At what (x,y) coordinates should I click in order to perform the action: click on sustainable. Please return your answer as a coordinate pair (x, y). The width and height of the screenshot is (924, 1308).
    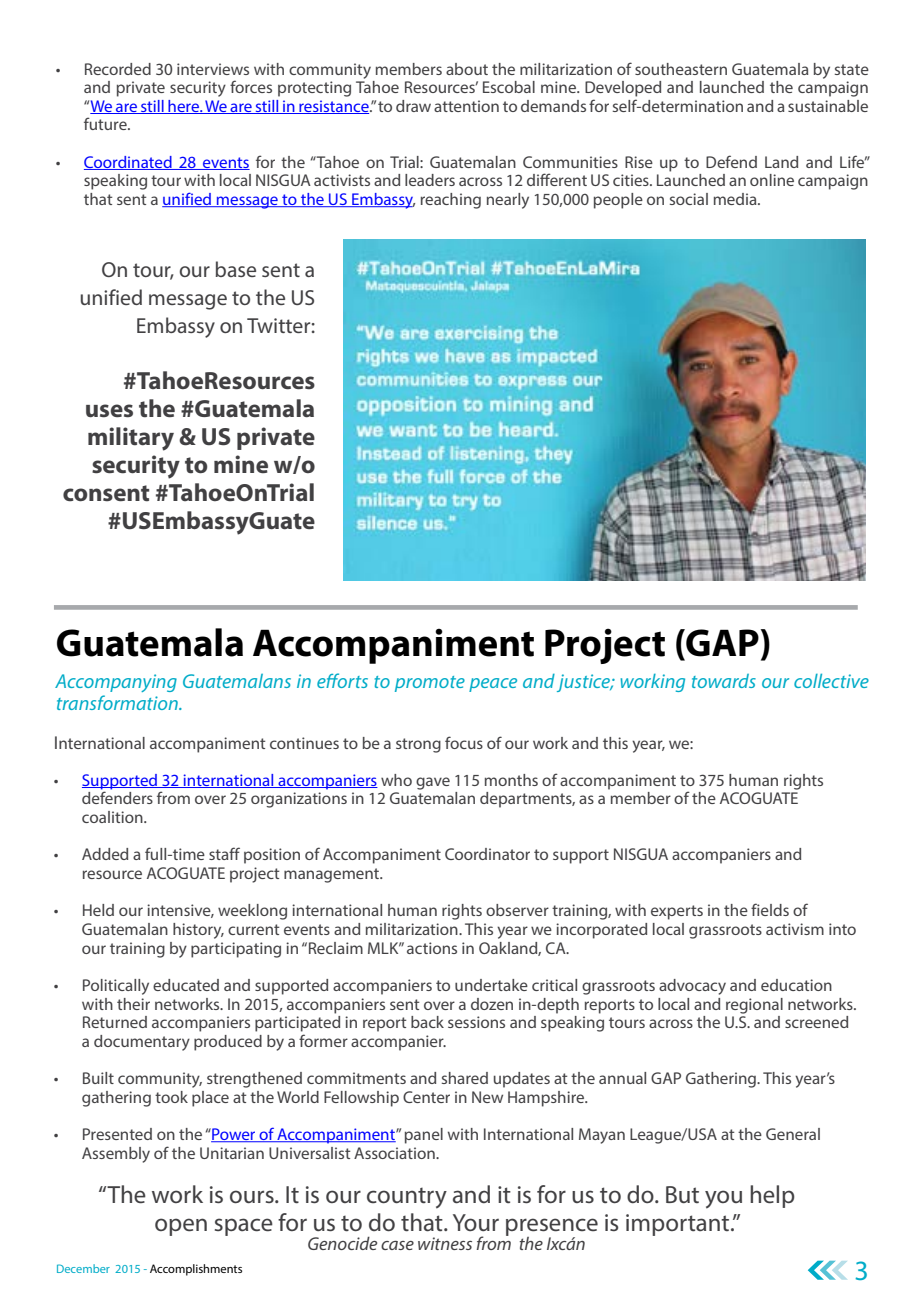
    Looking at the image, I should click on (828, 106).
